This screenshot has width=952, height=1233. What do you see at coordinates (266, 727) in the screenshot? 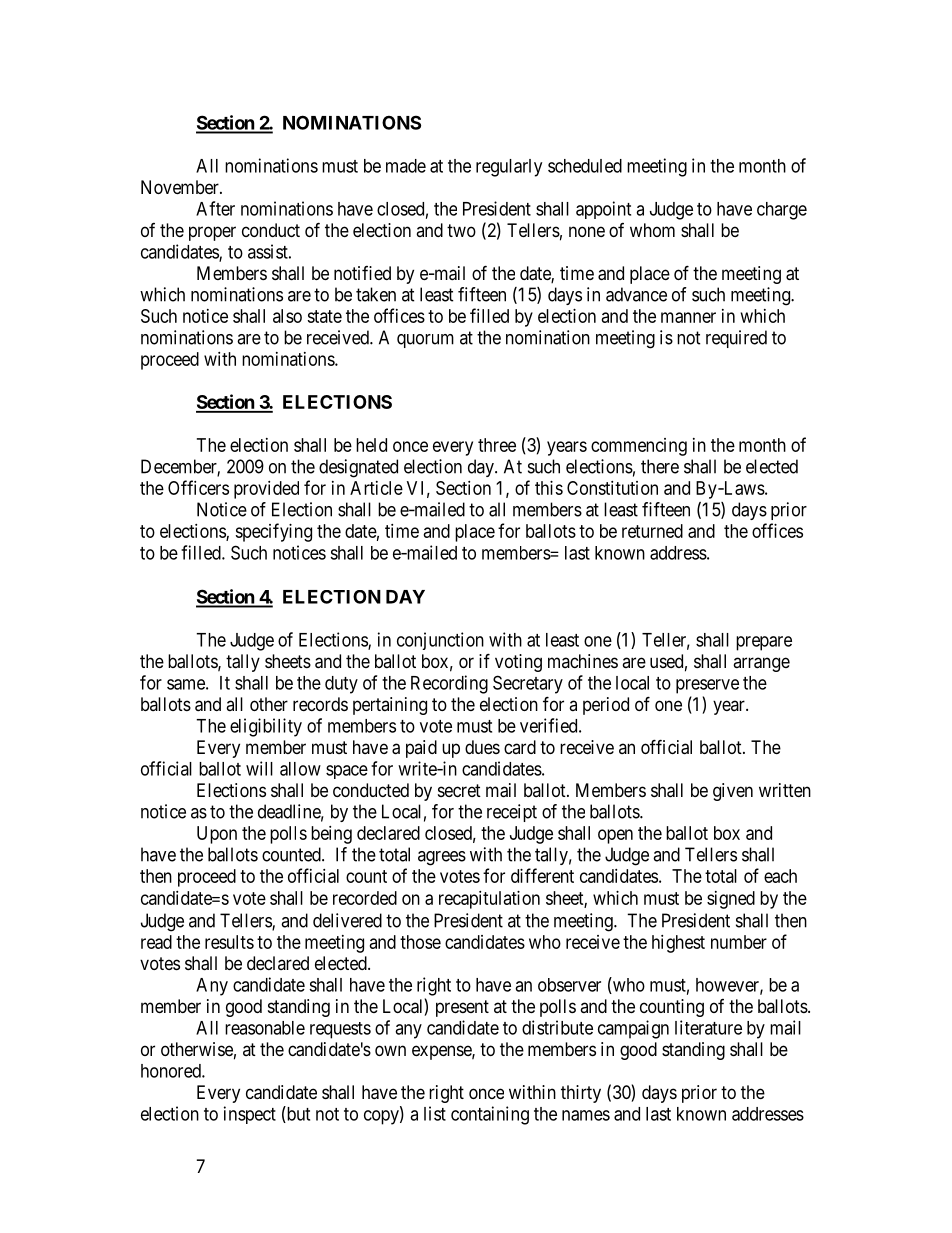
I see `eligibility` at bounding box center [266, 727].
